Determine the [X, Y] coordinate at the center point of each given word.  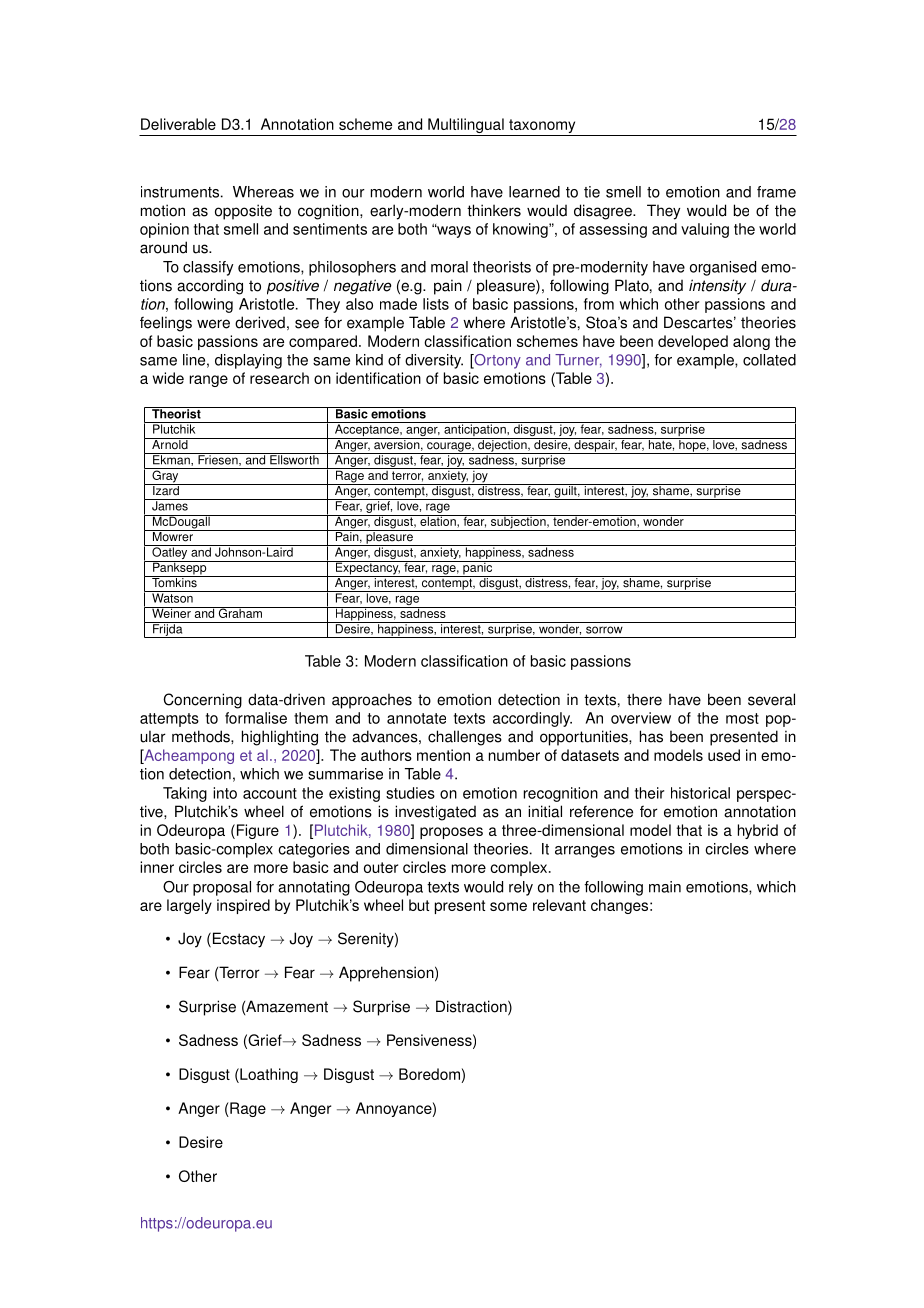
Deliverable [178, 124]
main [665, 887]
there [644, 699]
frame [776, 192]
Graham [240, 612]
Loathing [268, 1075]
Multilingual [466, 127]
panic [478, 569]
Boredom [429, 1074]
